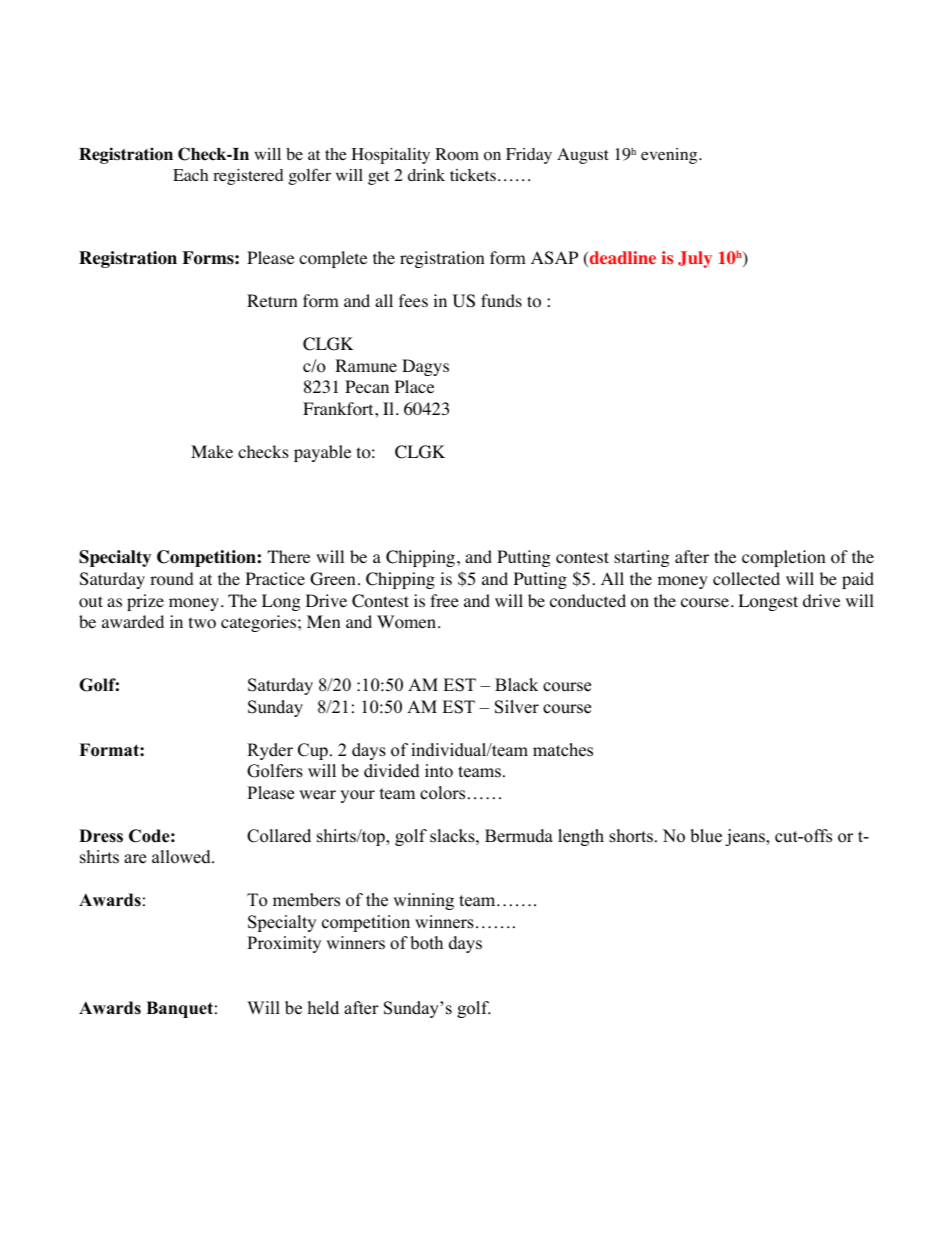 Image resolution: width=952 pixels, height=1233 pixels. What do you see at coordinates (695, 259) in the document?
I see `July` at bounding box center [695, 259].
